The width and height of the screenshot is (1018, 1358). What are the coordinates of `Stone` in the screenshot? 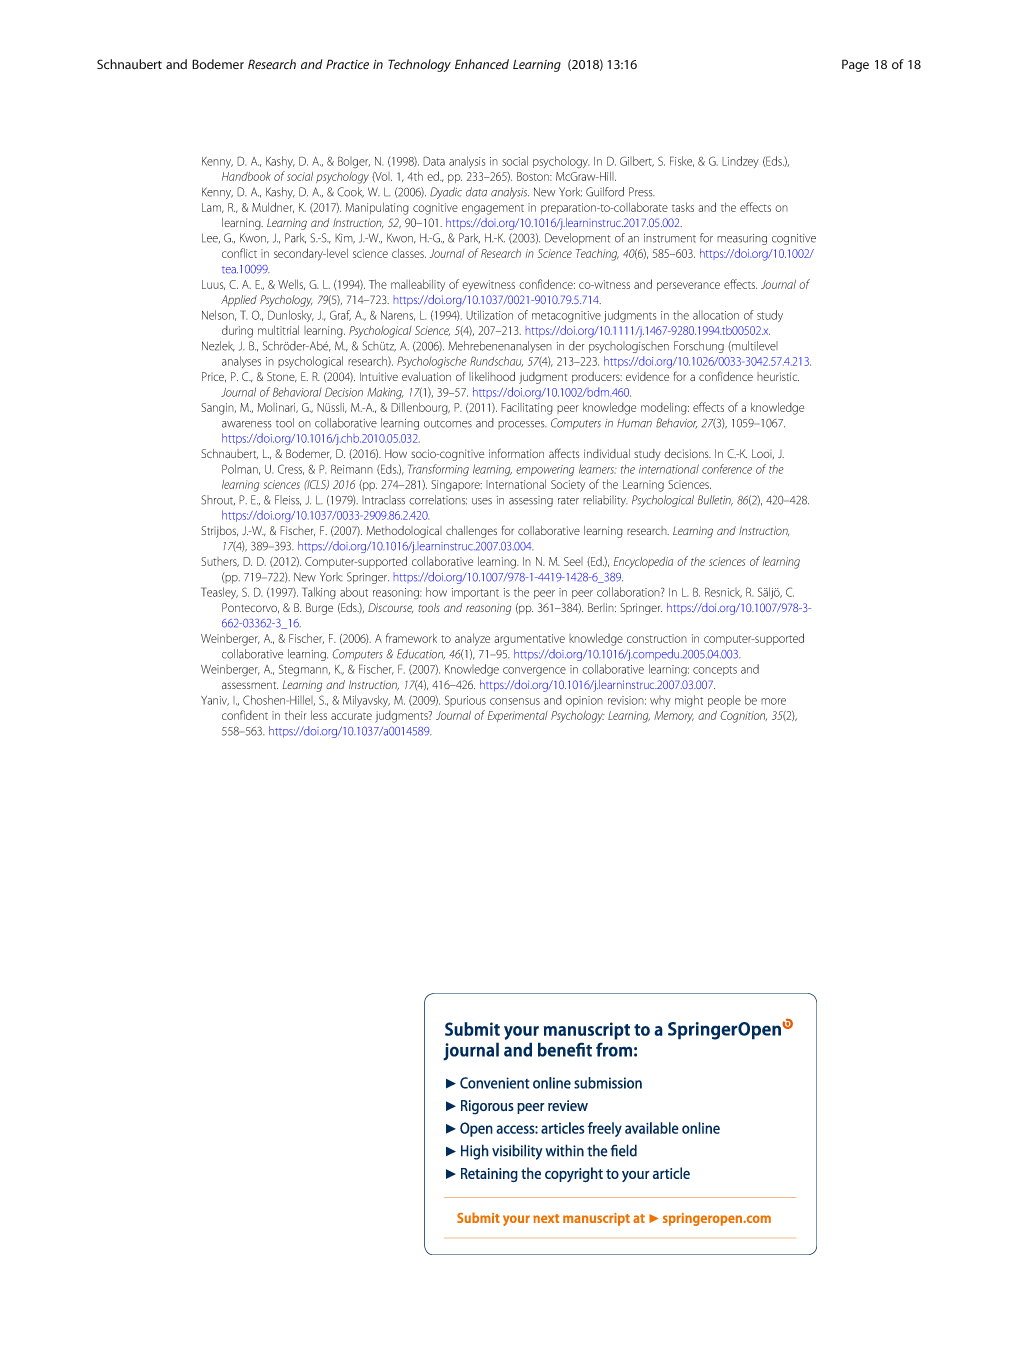 It's located at (282, 377).
